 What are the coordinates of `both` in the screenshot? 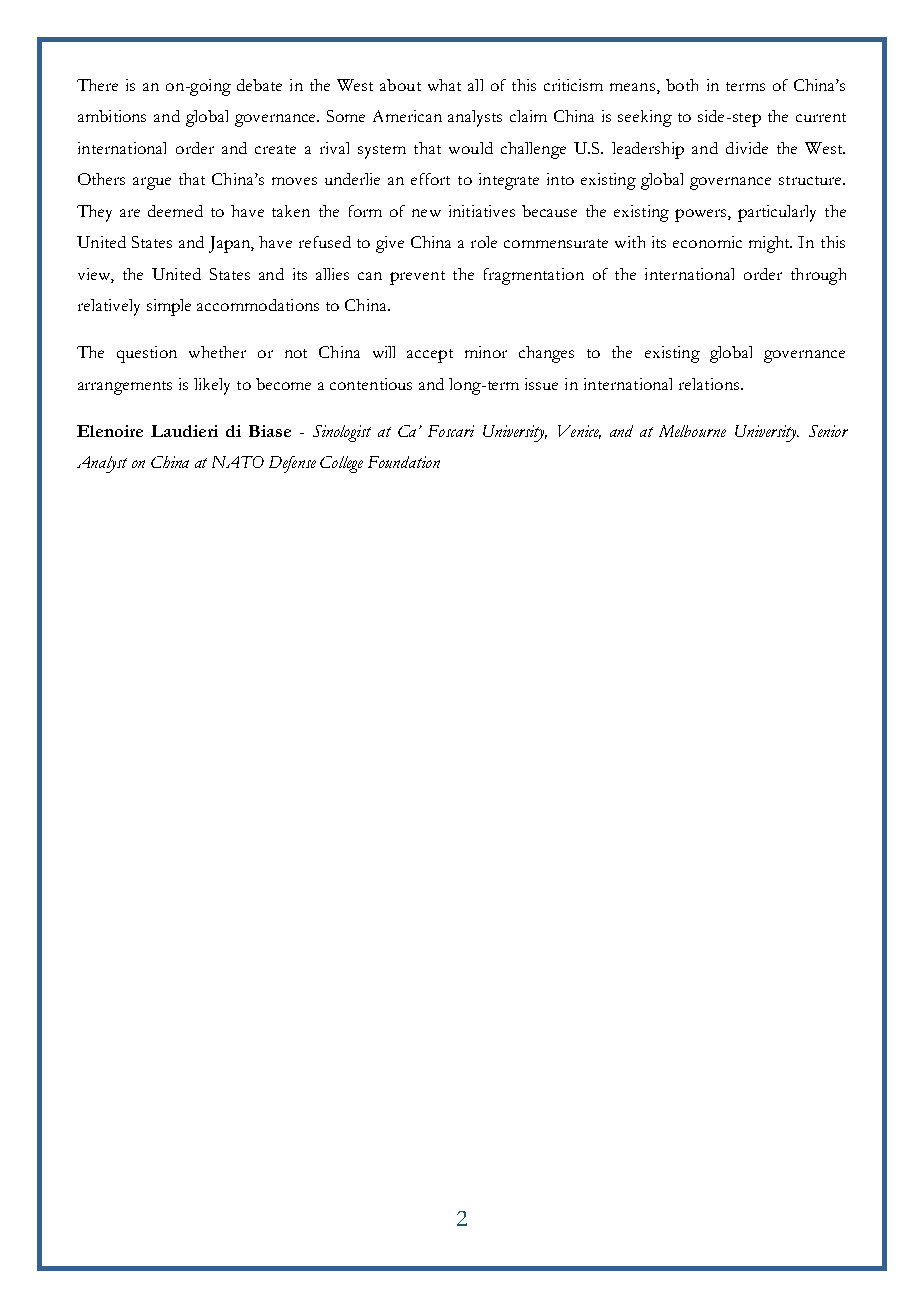 It's located at (682, 85).
